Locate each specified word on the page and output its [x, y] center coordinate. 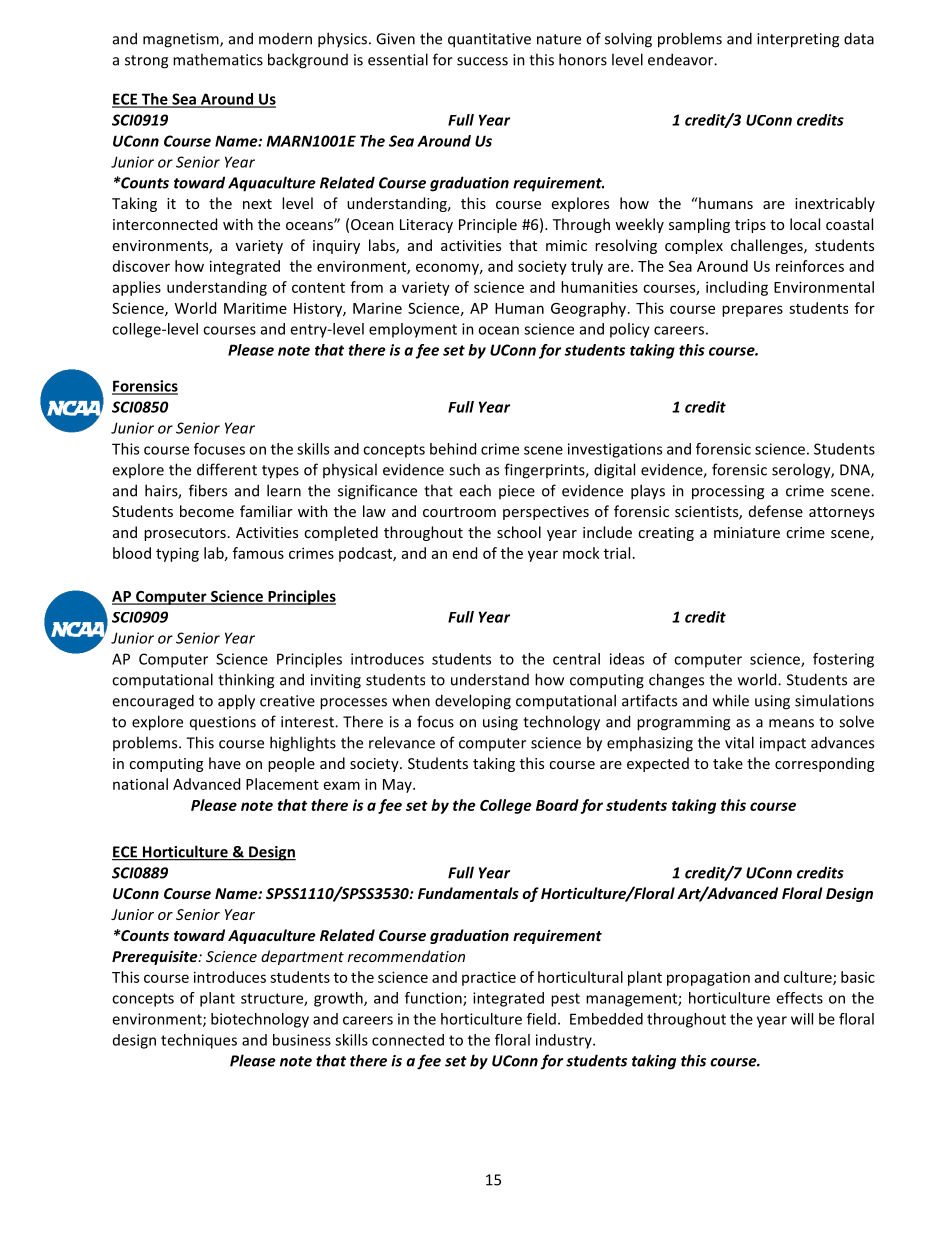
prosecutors [185, 534]
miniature [747, 532]
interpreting [798, 40]
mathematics [218, 59]
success [482, 61]
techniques [199, 1041]
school [519, 532]
